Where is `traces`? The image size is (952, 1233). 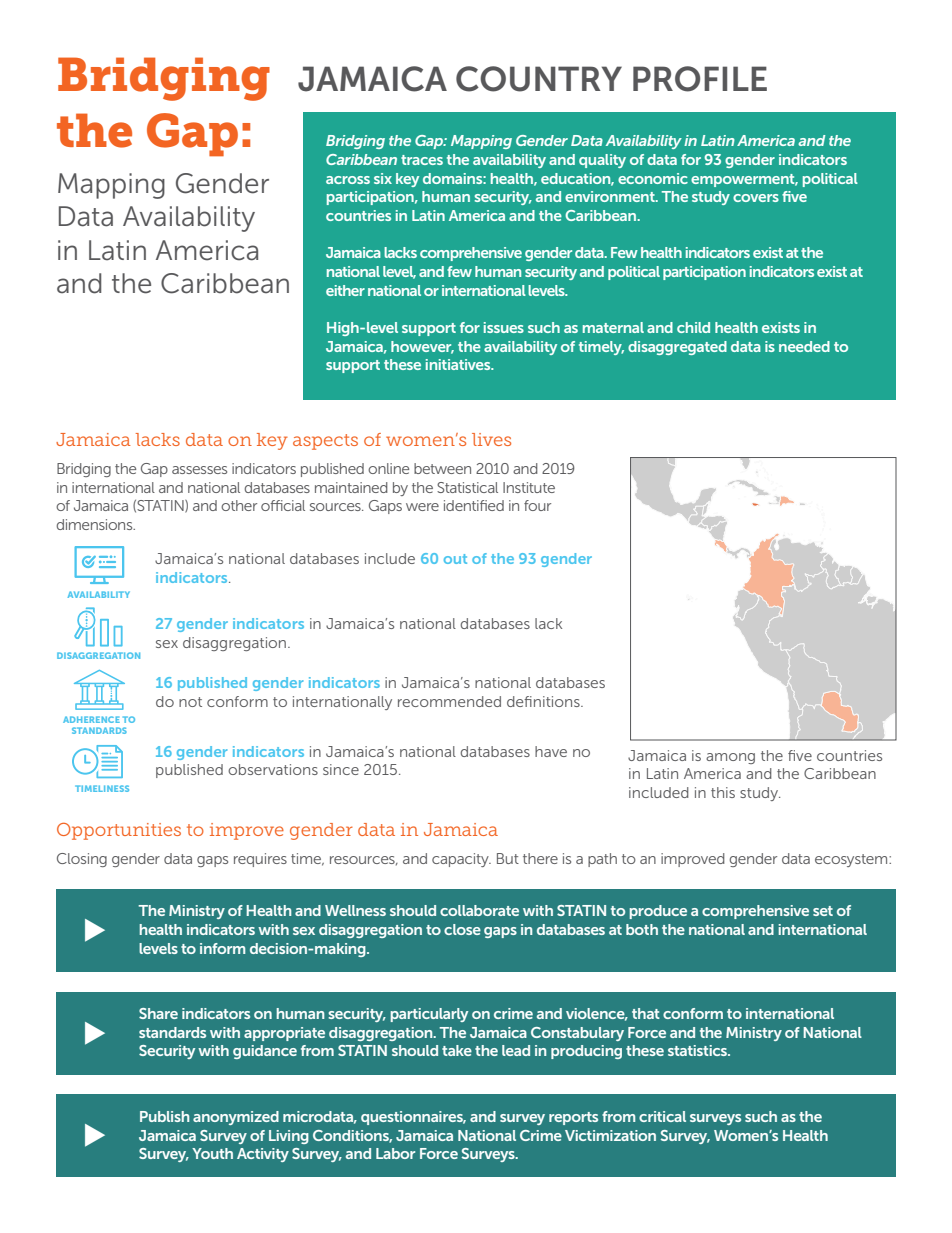 traces is located at coordinates (422, 160).
